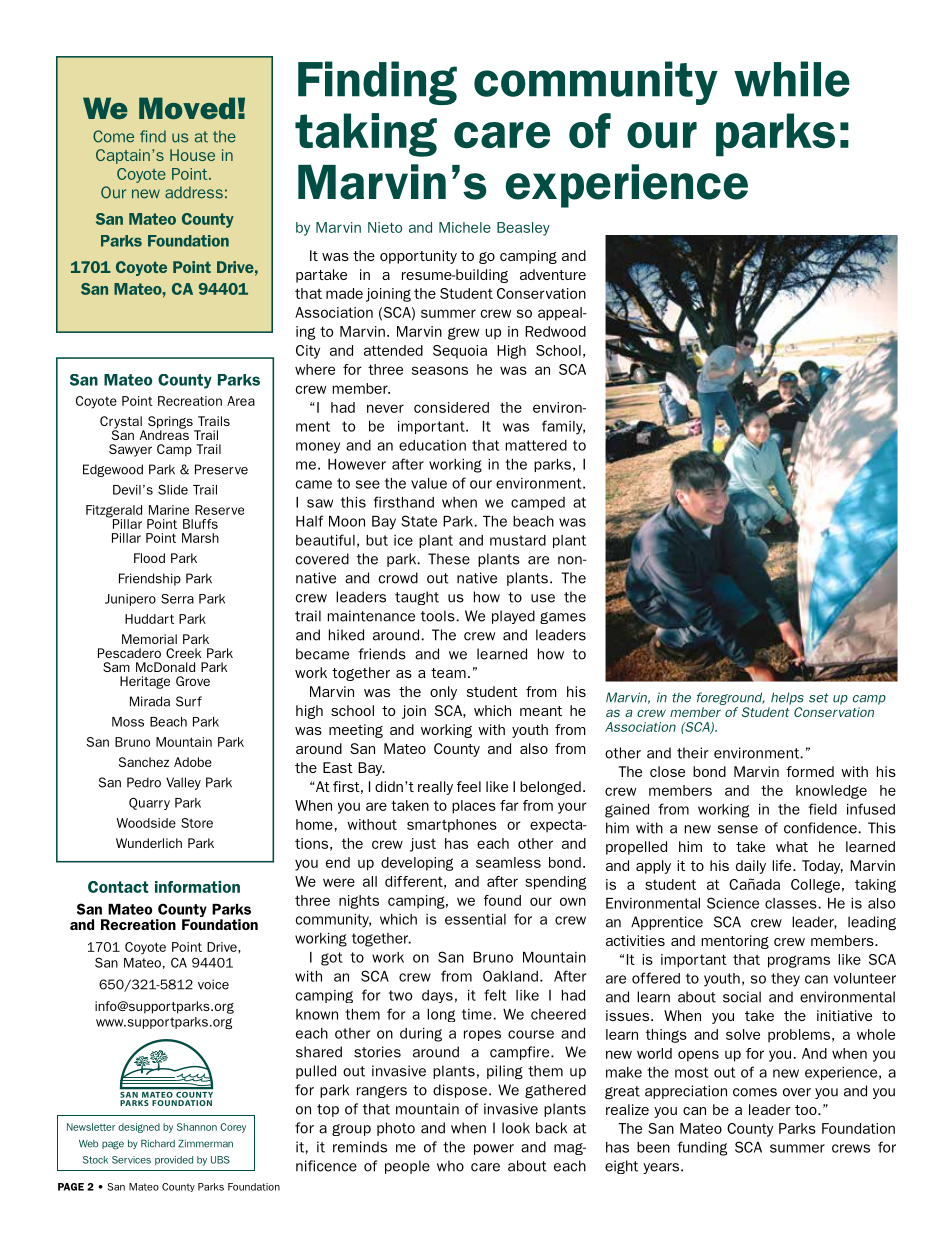  What do you see at coordinates (197, 1127) in the document?
I see `Shannon` at bounding box center [197, 1127].
